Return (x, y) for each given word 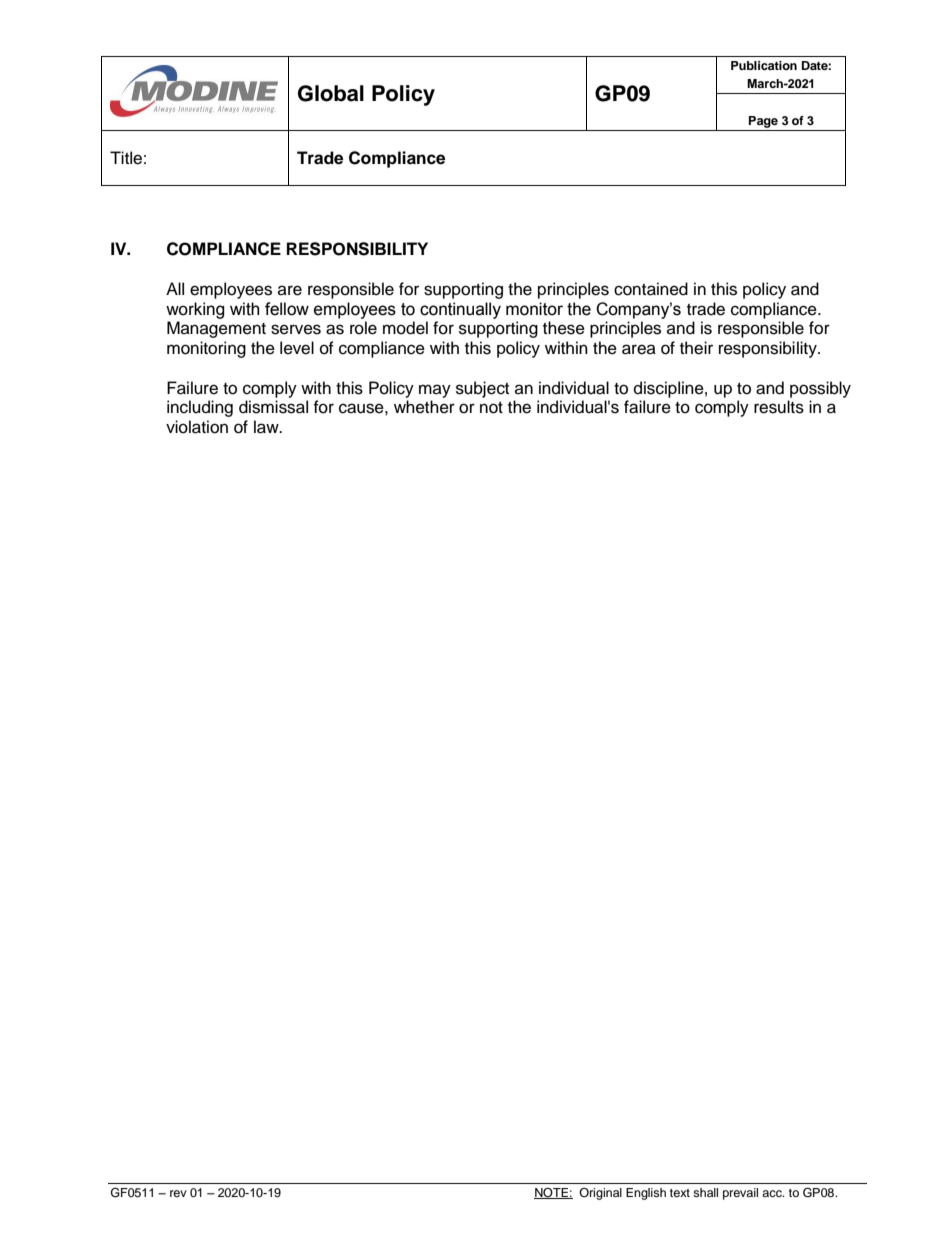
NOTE (552, 1193)
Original (600, 1194)
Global (331, 93)
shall (705, 1192)
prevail (740, 1194)
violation (197, 427)
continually (460, 310)
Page (763, 122)
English (646, 1194)
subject (482, 389)
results (779, 407)
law (267, 427)
